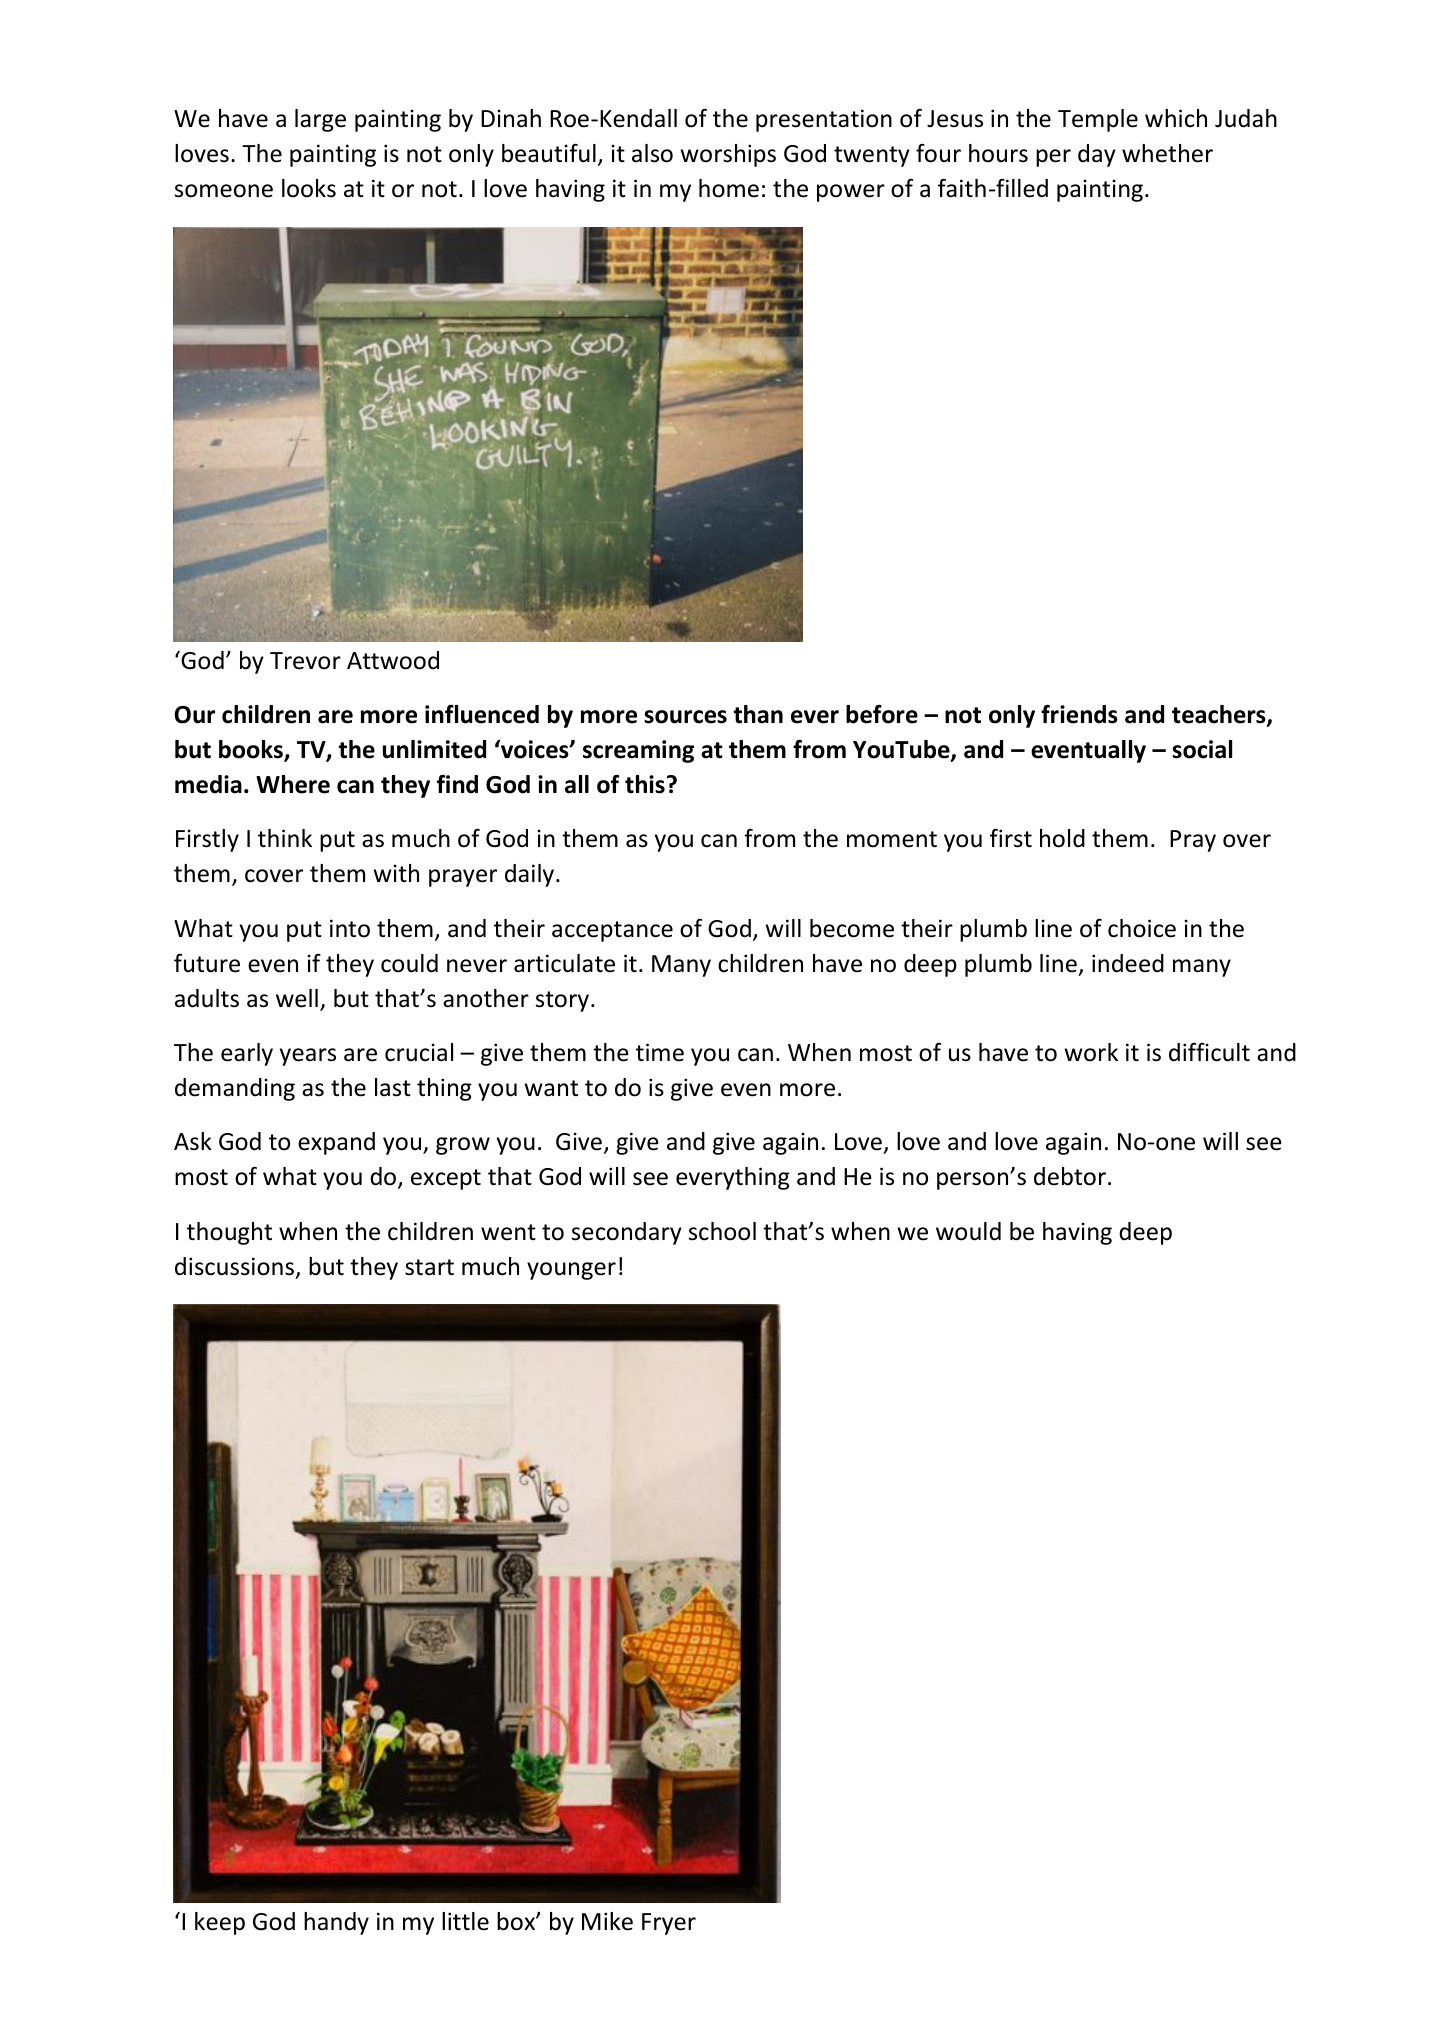 This screenshot has height=2033, width=1438. What do you see at coordinates (309, 188) in the screenshot?
I see `looks` at bounding box center [309, 188].
